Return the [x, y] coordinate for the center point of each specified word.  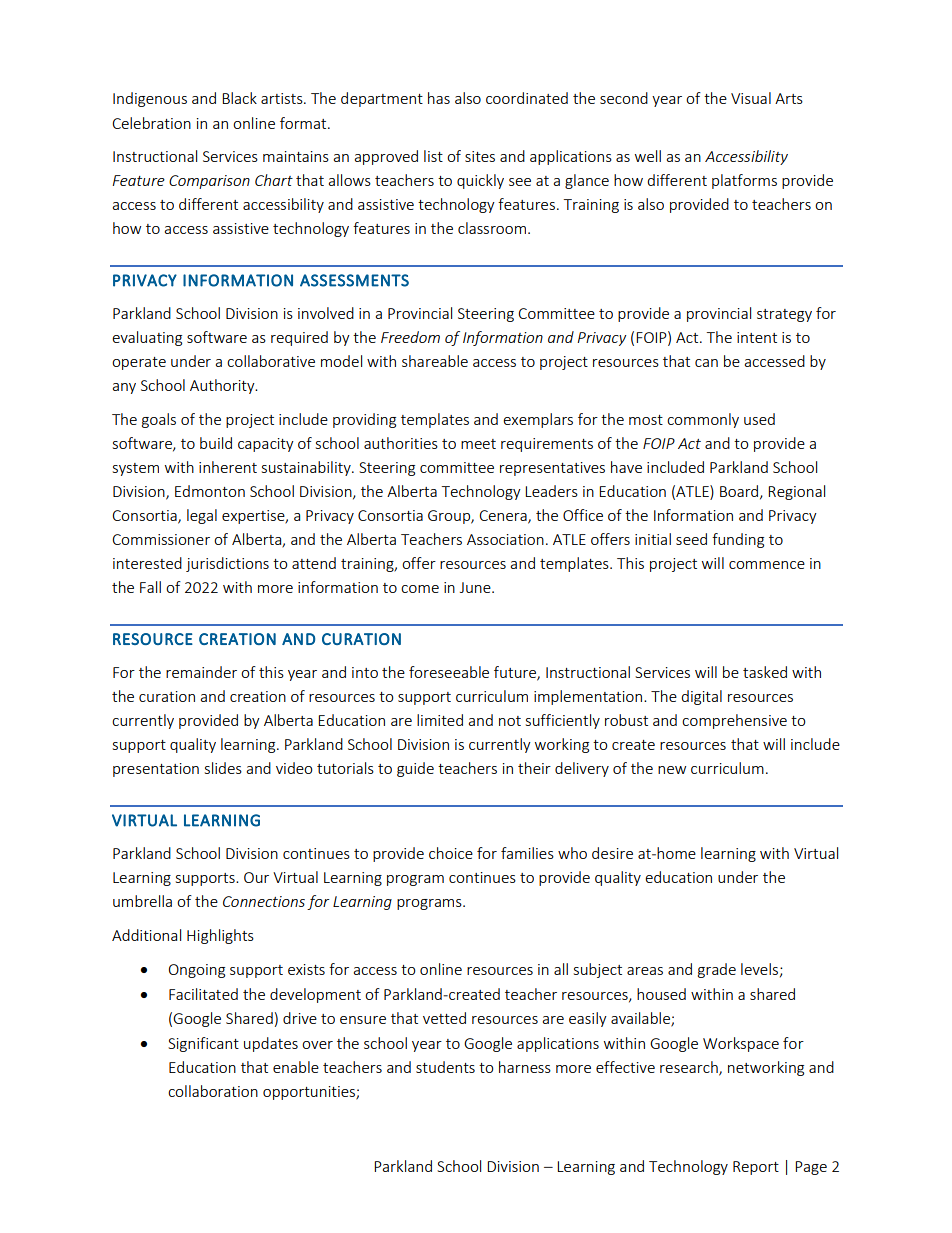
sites [480, 156]
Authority [223, 386]
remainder [201, 672]
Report [756, 1168]
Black [239, 98]
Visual [751, 98]
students [445, 1067]
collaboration [213, 1091]
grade [717, 970]
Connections [264, 901]
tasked [765, 672]
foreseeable [449, 672]
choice [451, 853]
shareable [435, 361]
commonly [703, 420]
